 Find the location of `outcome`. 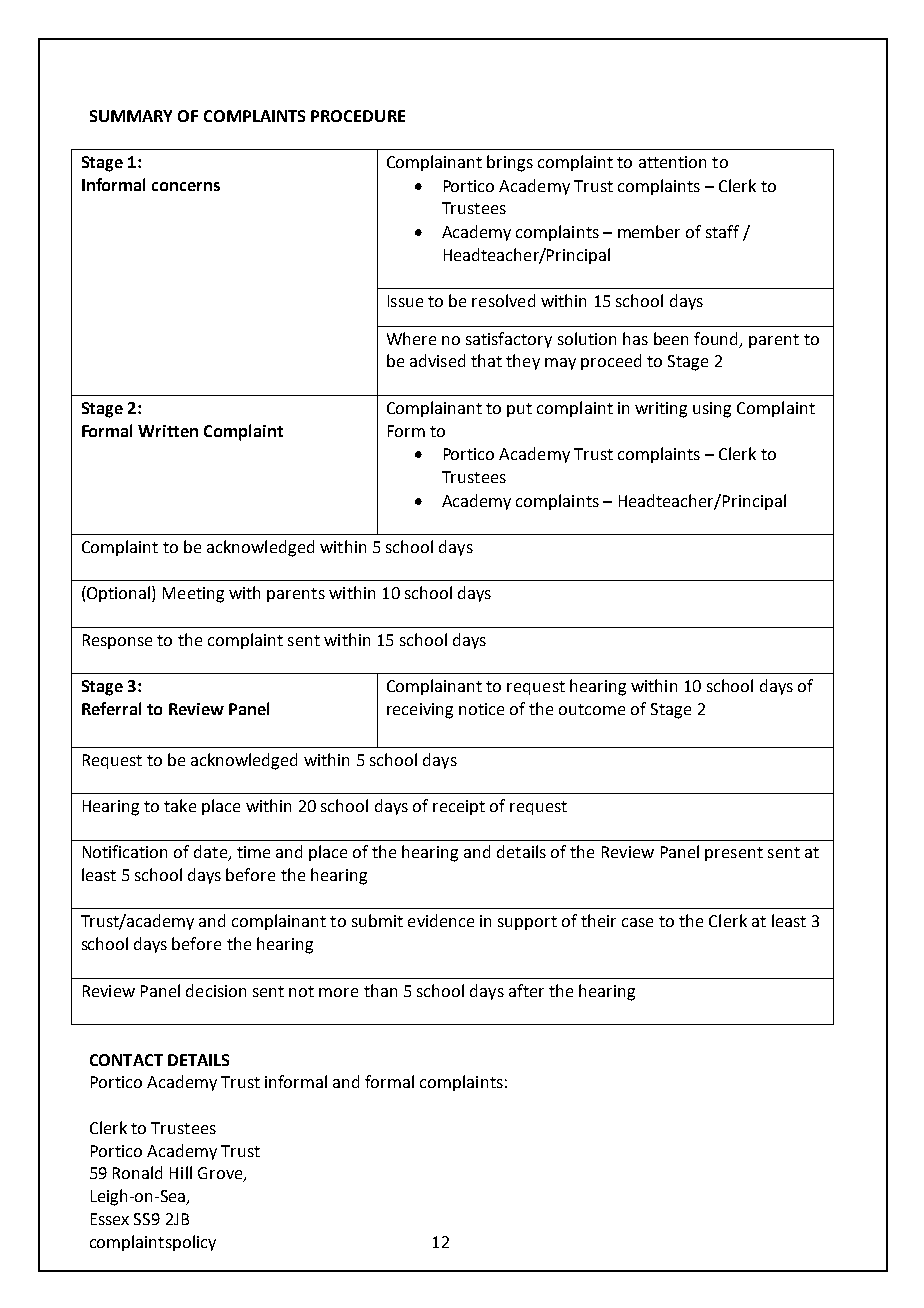

outcome is located at coordinates (592, 709).
